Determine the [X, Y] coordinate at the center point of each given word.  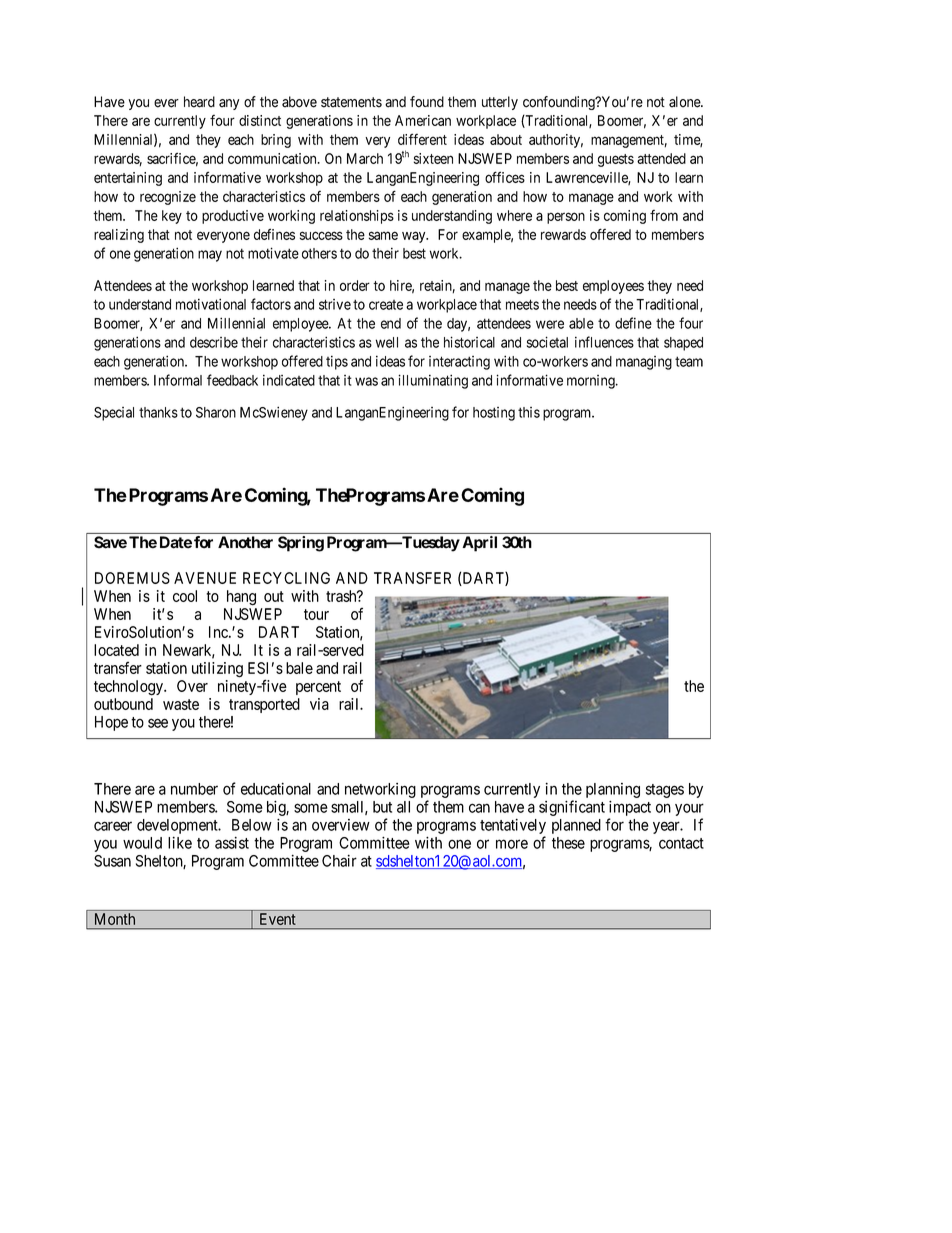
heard [199, 102]
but [382, 807]
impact [630, 808]
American [423, 120]
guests [616, 160]
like [180, 843]
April [479, 544]
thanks [158, 412]
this [529, 412]
